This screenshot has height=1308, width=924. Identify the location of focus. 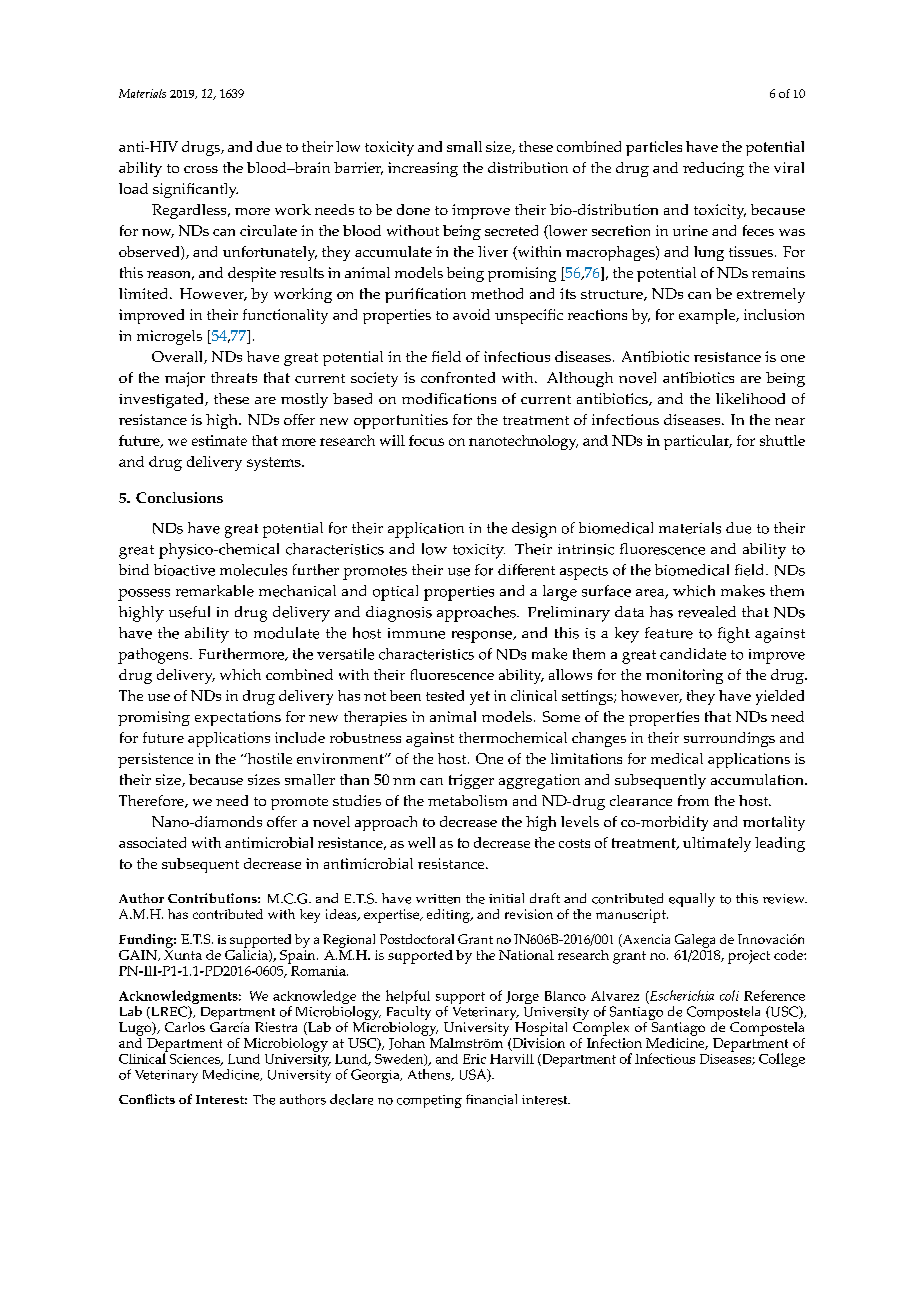
(426, 440).
